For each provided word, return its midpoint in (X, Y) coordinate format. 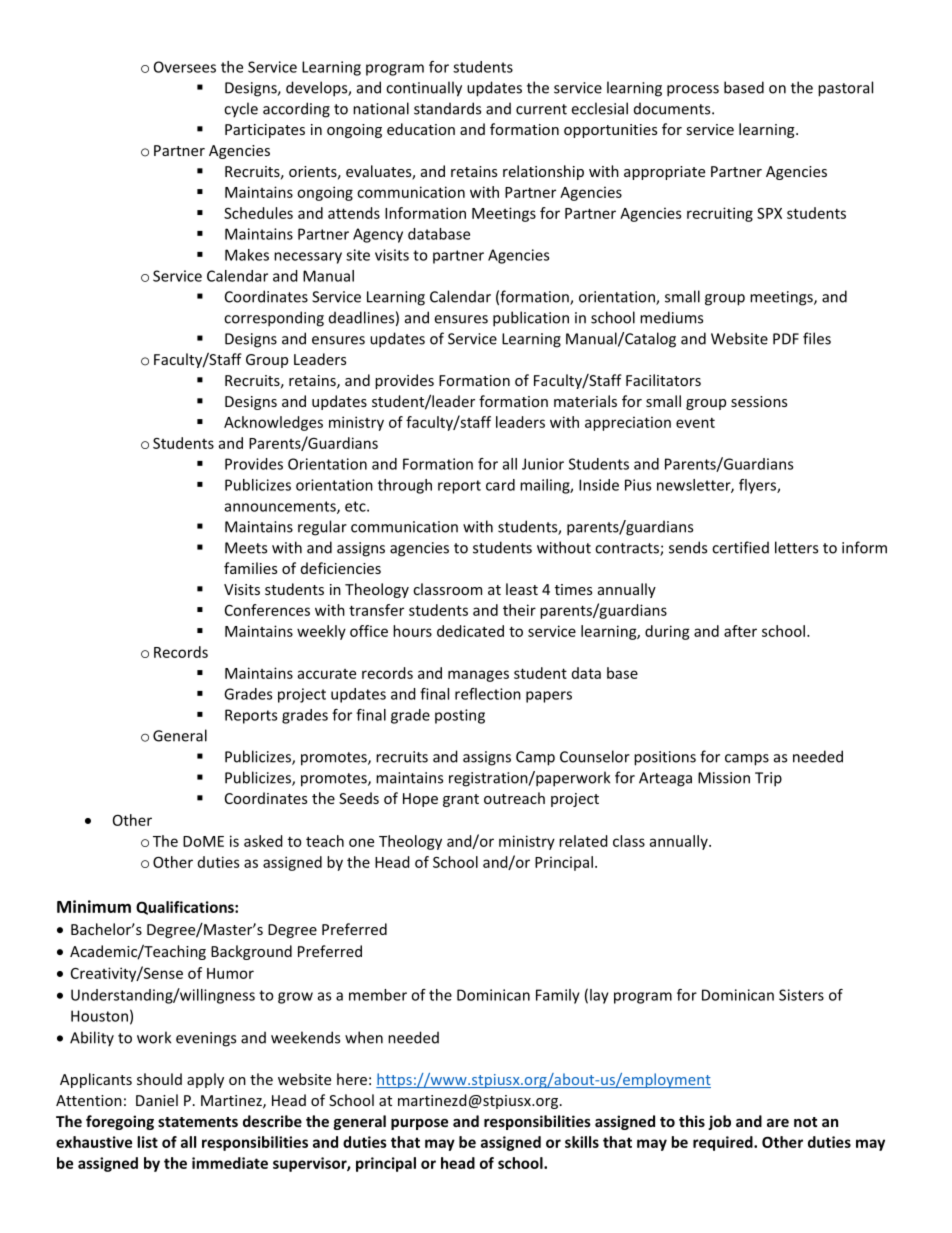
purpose (419, 1124)
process (693, 91)
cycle (241, 110)
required (724, 1143)
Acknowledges (273, 423)
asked (263, 841)
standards (447, 108)
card (500, 485)
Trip (768, 779)
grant (461, 800)
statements (198, 1122)
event (695, 423)
